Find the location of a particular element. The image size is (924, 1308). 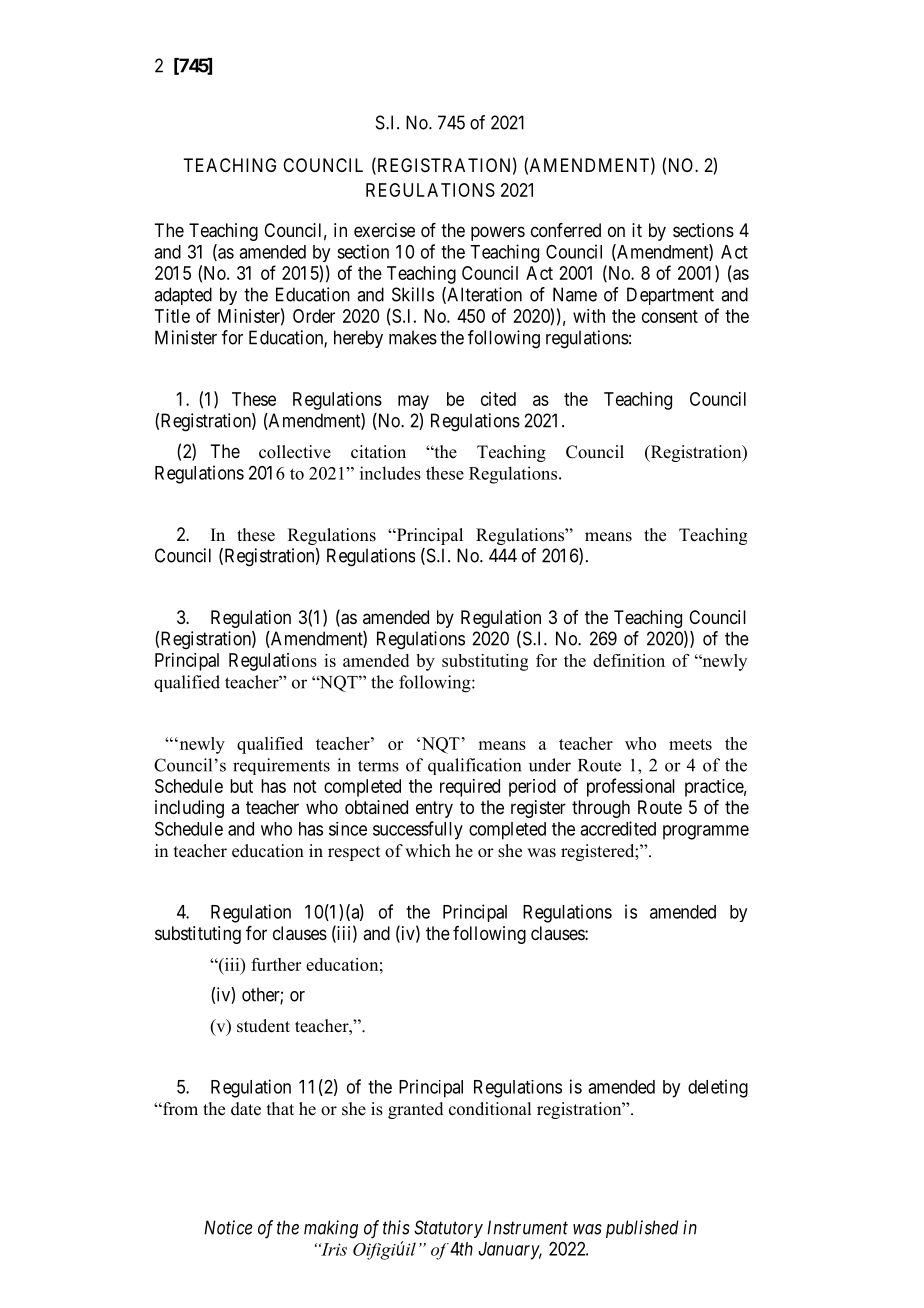

Statutory is located at coordinates (448, 1229).
